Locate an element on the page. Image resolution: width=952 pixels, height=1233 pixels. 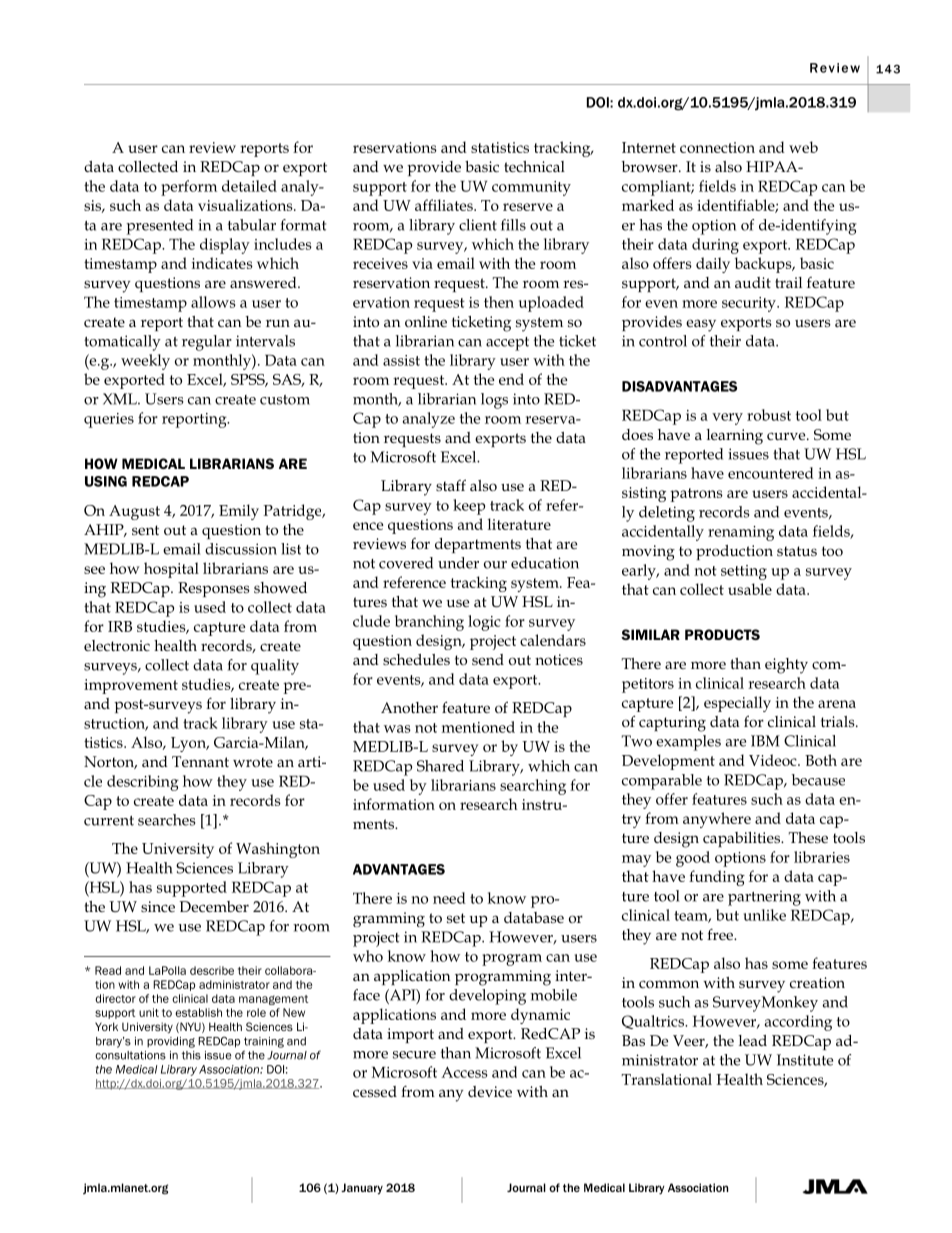
eighty is located at coordinates (786, 666).
